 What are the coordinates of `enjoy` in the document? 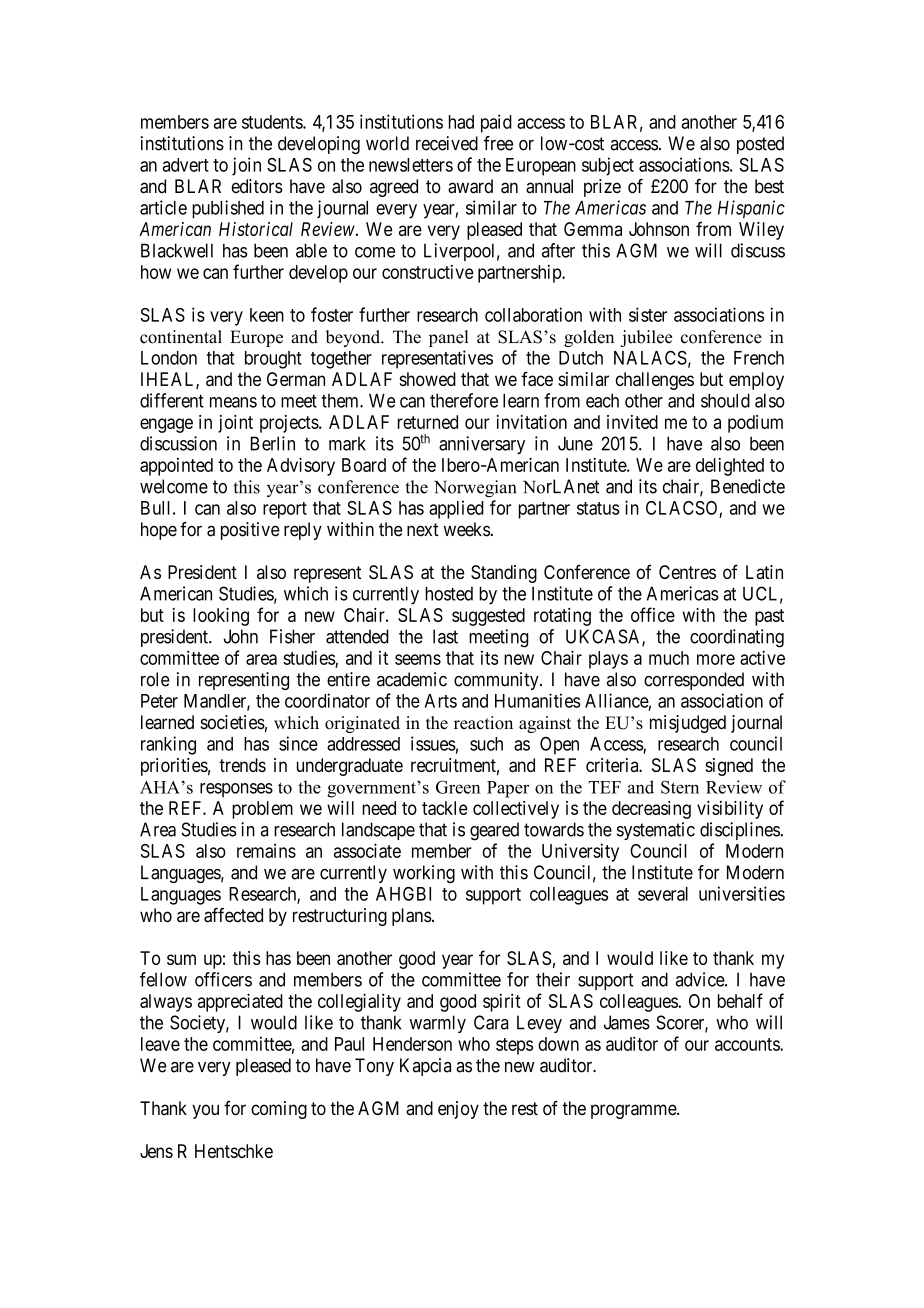 It's located at (458, 1110).
